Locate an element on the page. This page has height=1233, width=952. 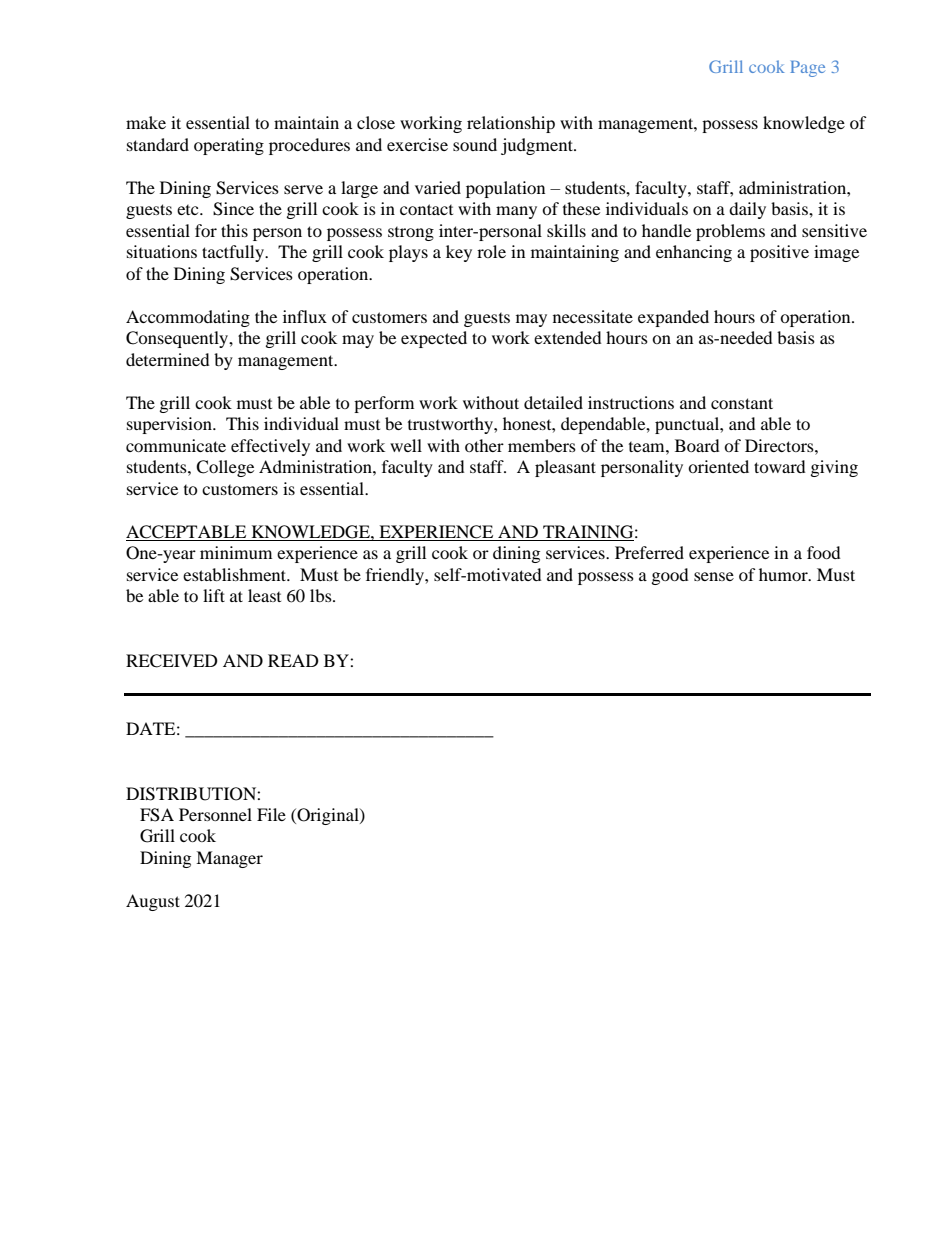
READ is located at coordinates (293, 660).
